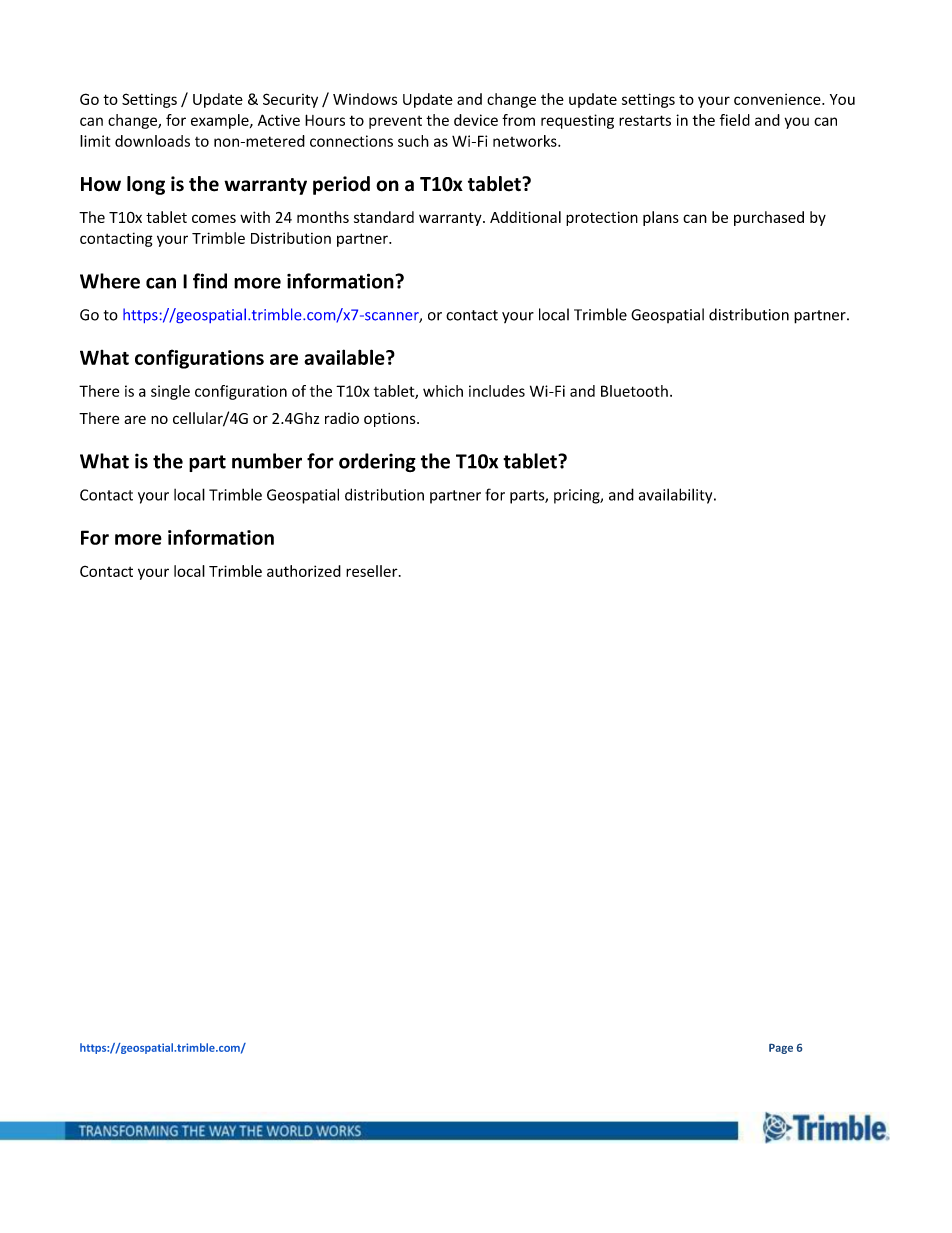 The height and width of the document is (1233, 952). What do you see at coordinates (152, 141) in the document?
I see `downloads` at bounding box center [152, 141].
